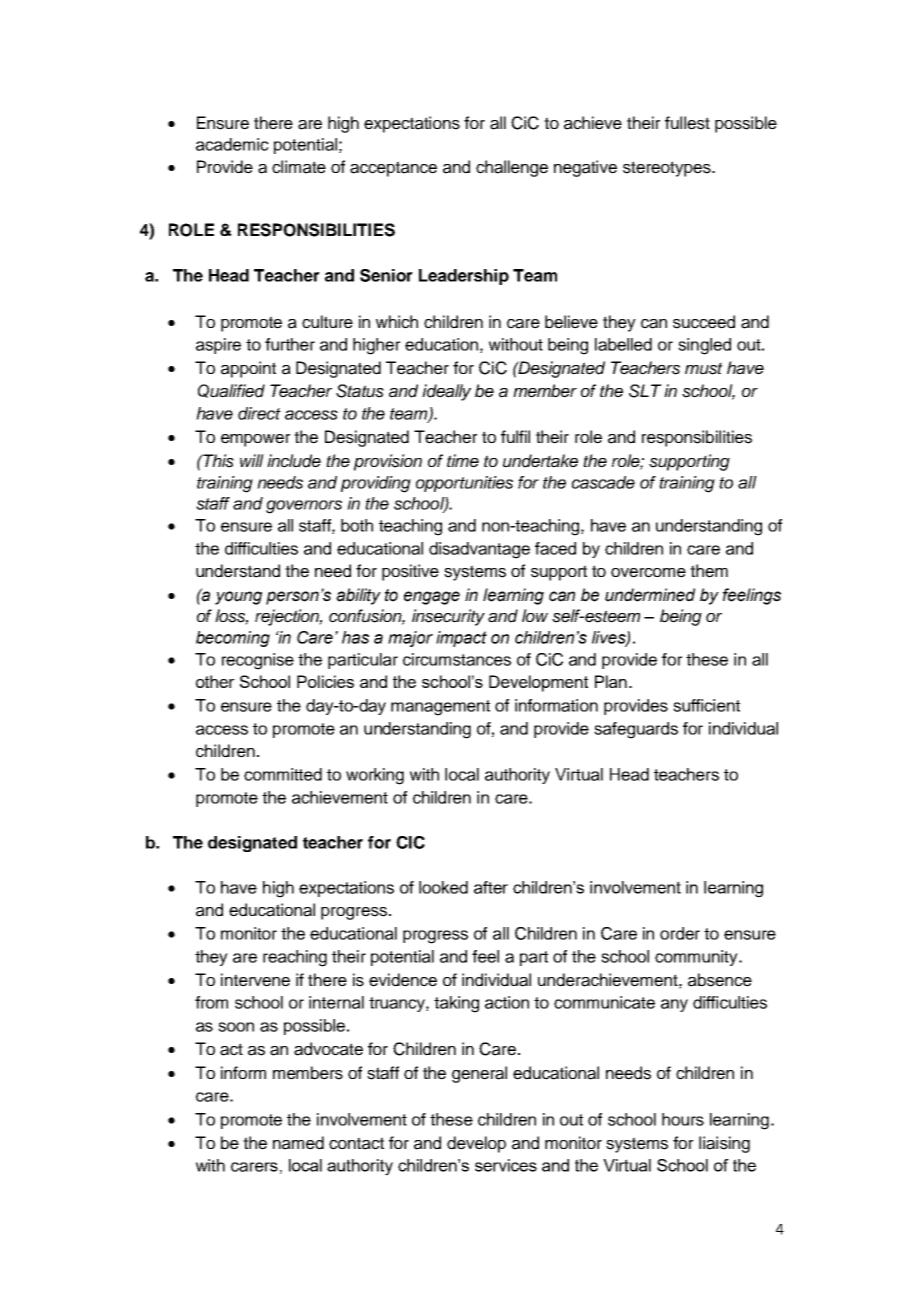 This image has height=1308, width=924. What do you see at coordinates (461, 639) in the image?
I see `impact` at bounding box center [461, 639].
